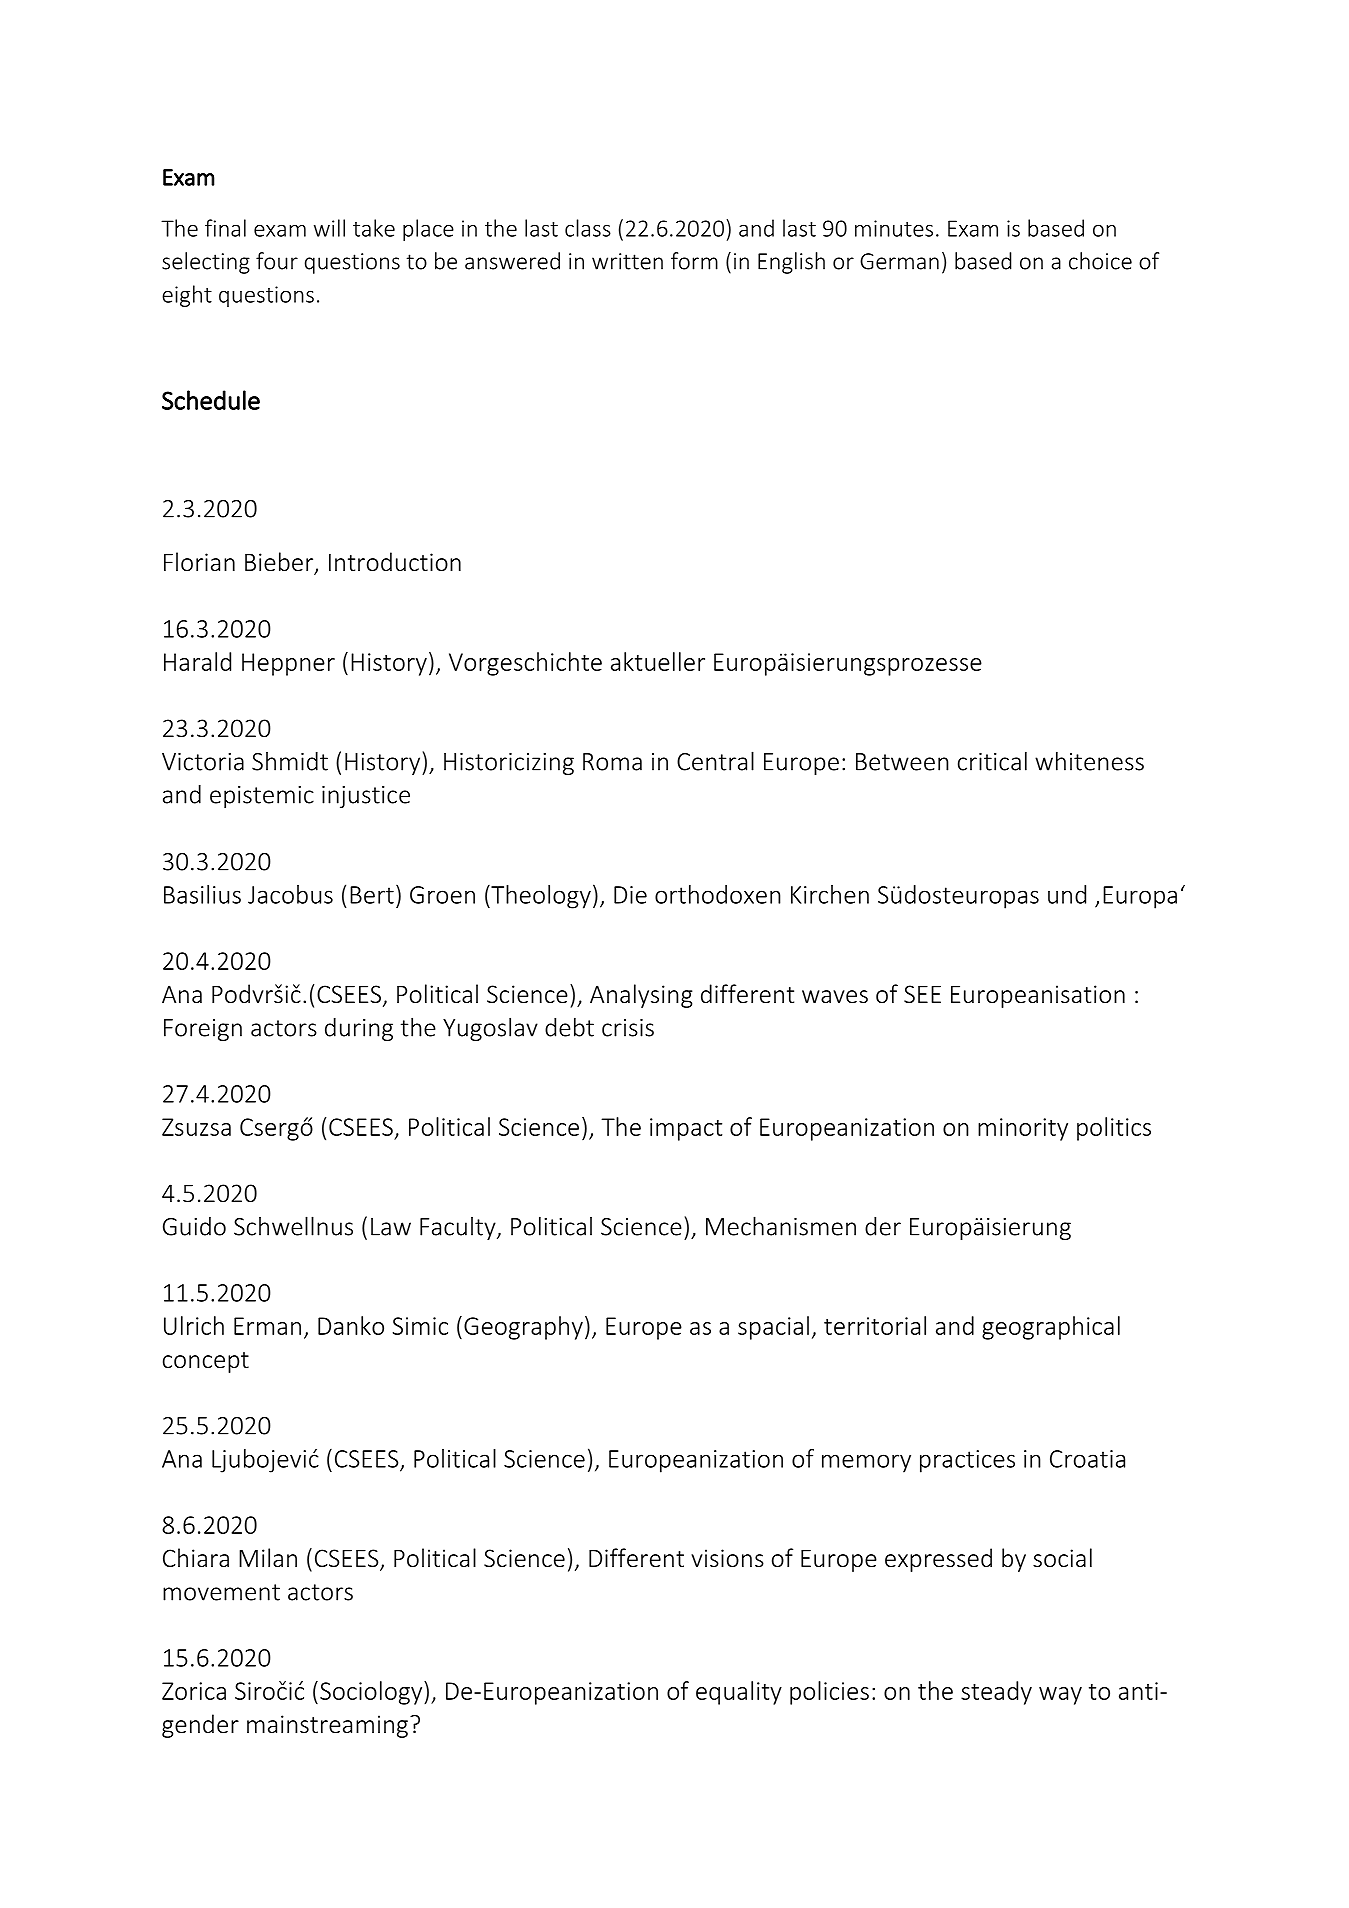  What do you see at coordinates (612, 762) in the screenshot?
I see `Roma` at bounding box center [612, 762].
